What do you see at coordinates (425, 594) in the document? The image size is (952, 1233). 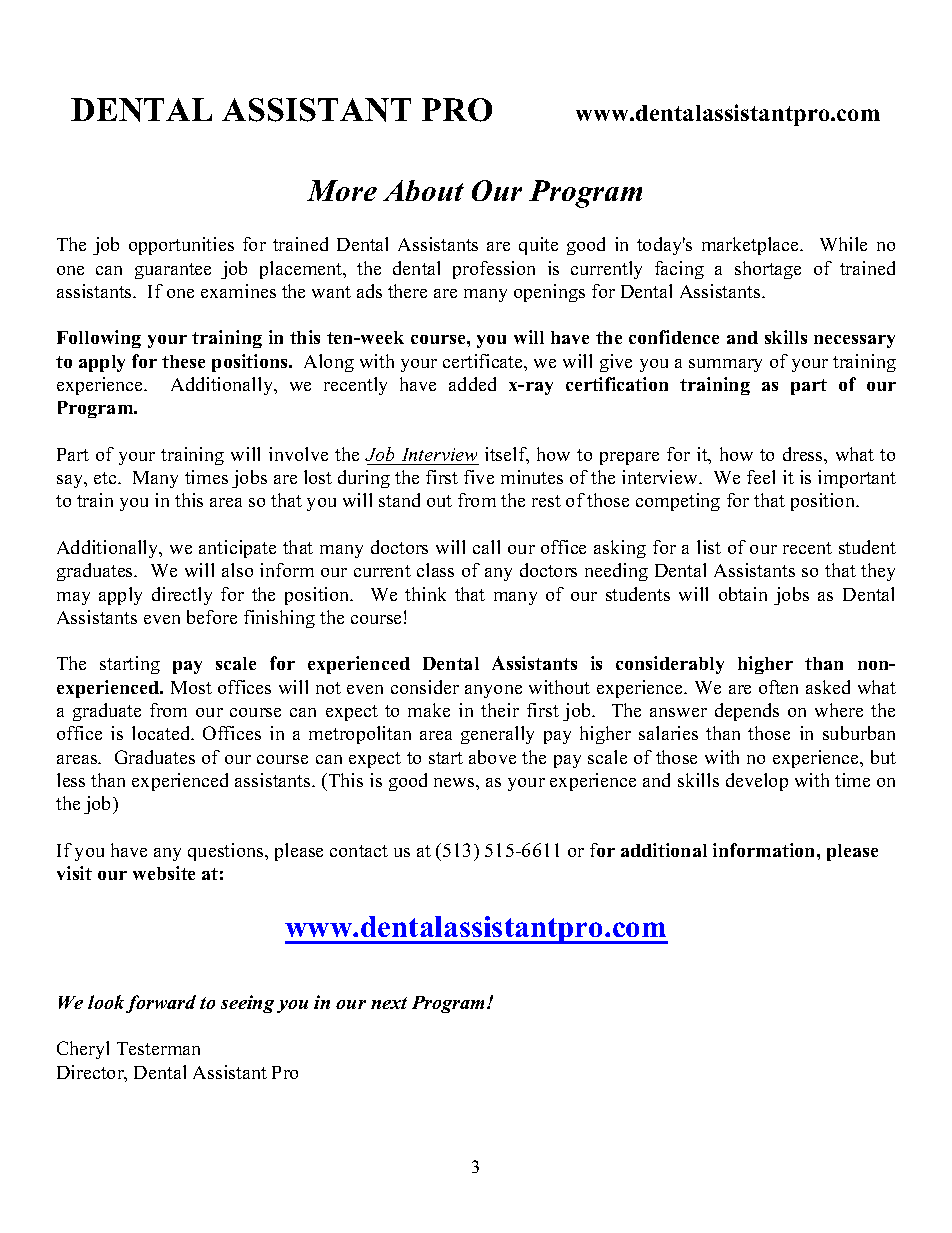 I see `think` at bounding box center [425, 594].
